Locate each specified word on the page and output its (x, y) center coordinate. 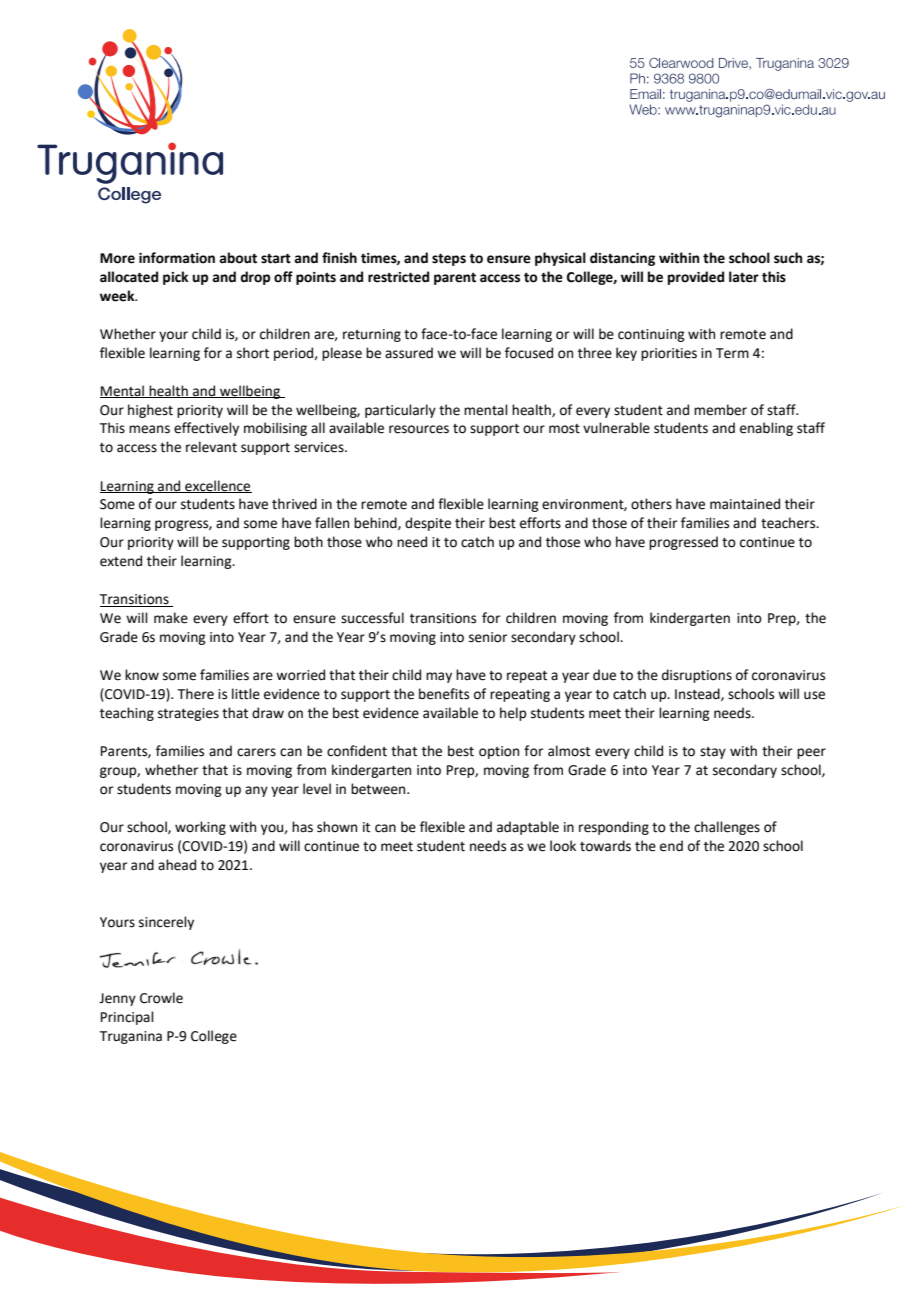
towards (605, 846)
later (744, 277)
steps (449, 260)
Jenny (117, 999)
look (563, 846)
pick (176, 278)
